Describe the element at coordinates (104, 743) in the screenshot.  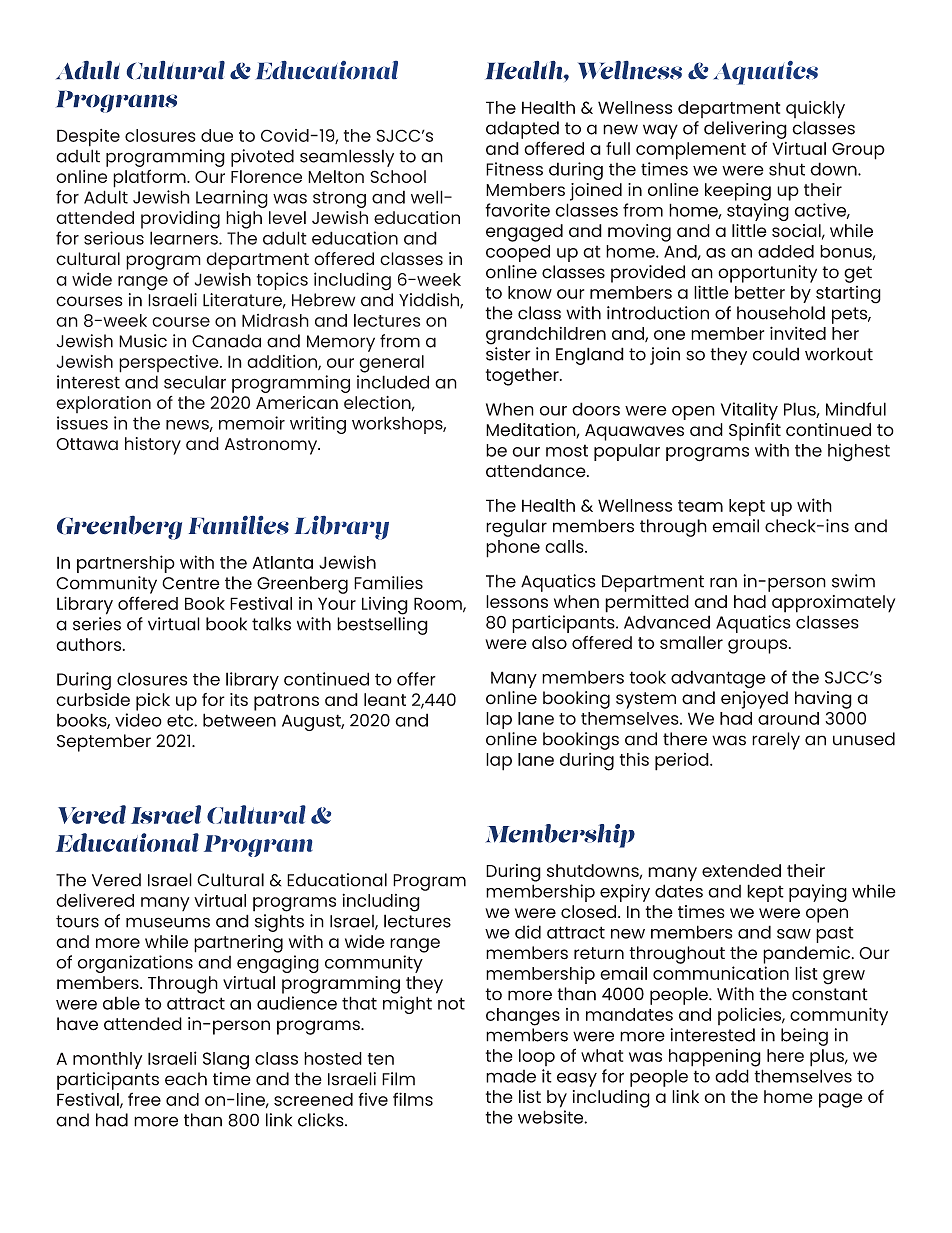
I see `September` at that location.
